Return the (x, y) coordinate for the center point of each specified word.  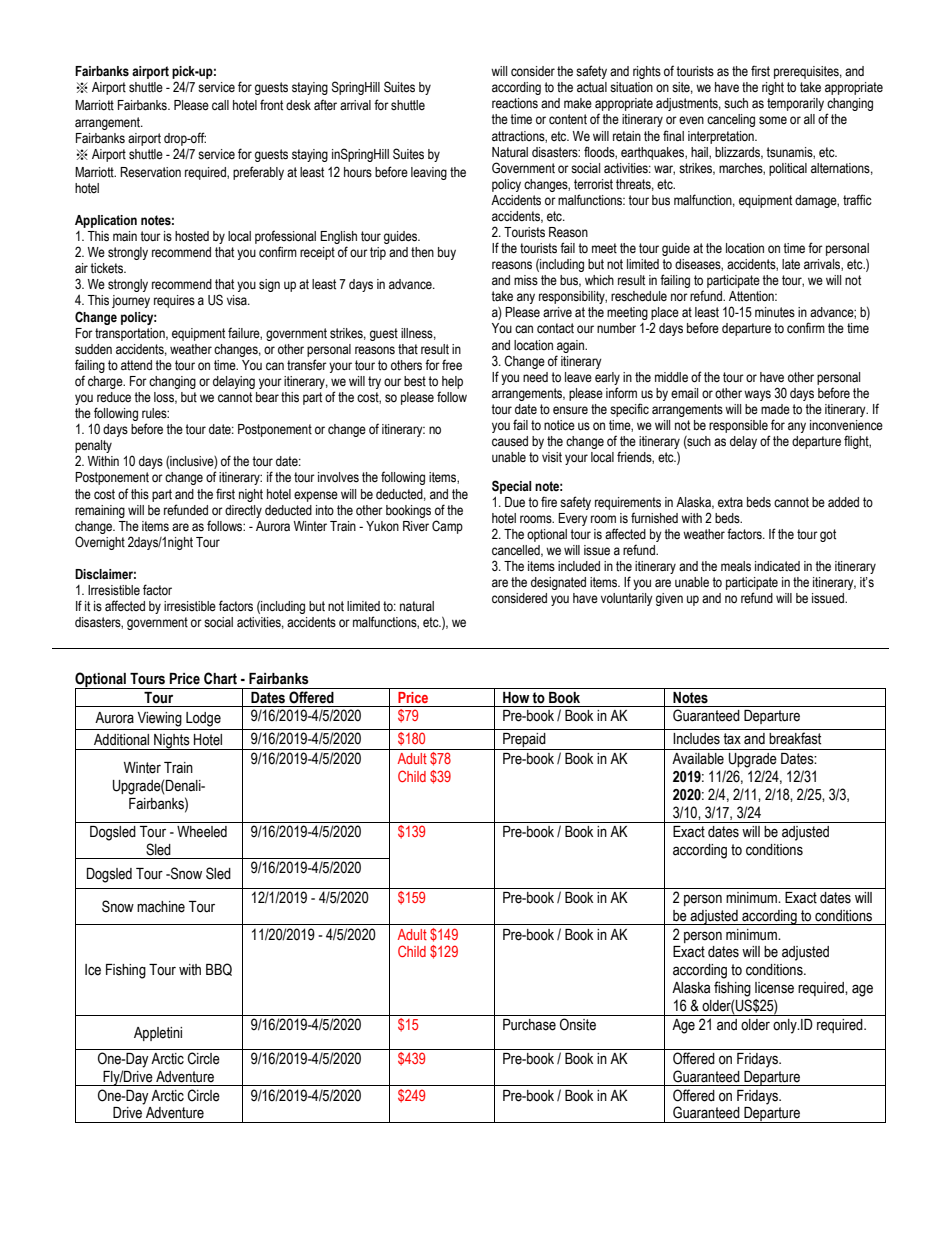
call (220, 105)
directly (243, 511)
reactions (515, 103)
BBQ (219, 969)
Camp (447, 527)
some (773, 120)
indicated (777, 566)
